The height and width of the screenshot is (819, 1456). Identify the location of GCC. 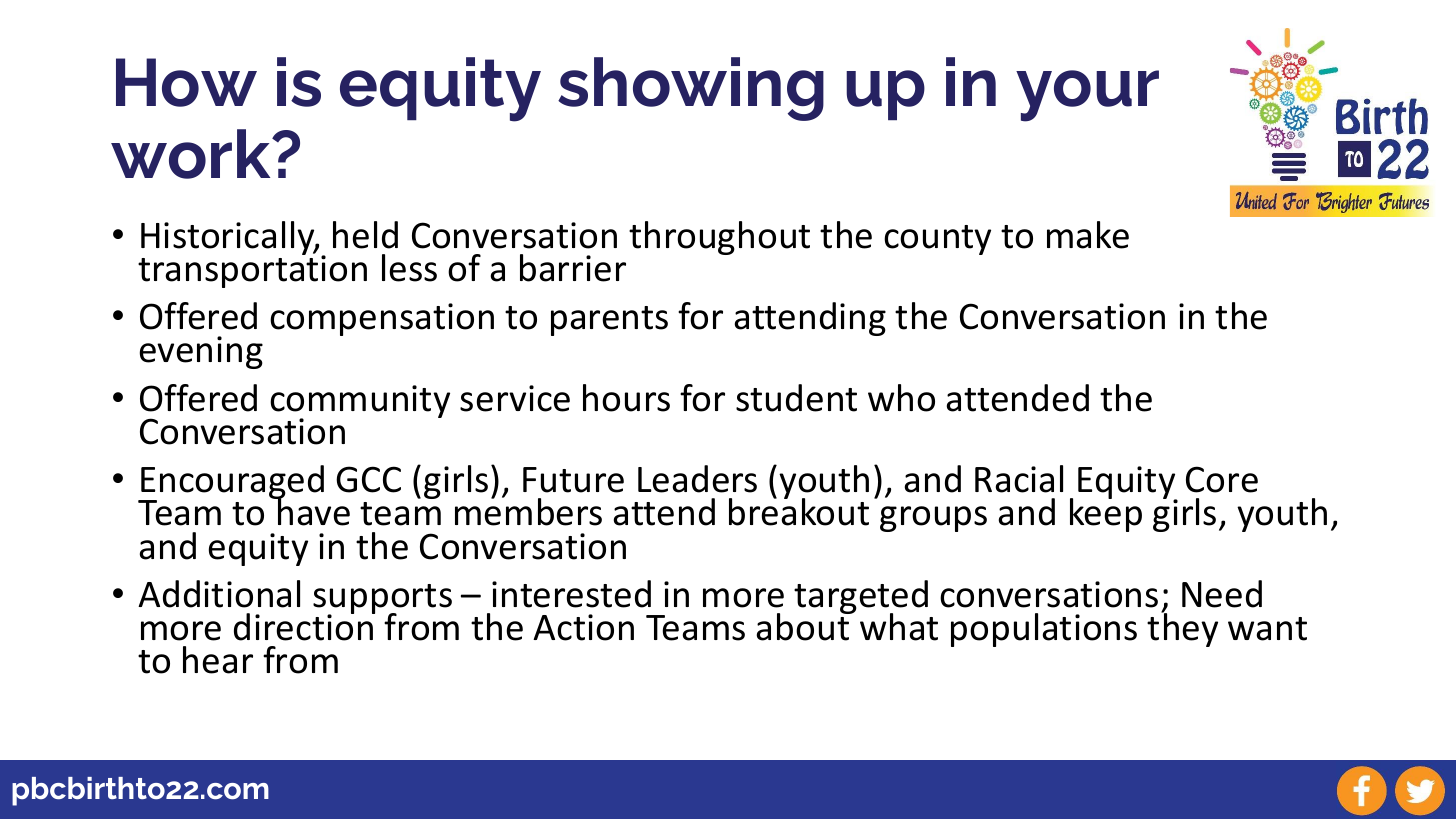
(368, 479).
